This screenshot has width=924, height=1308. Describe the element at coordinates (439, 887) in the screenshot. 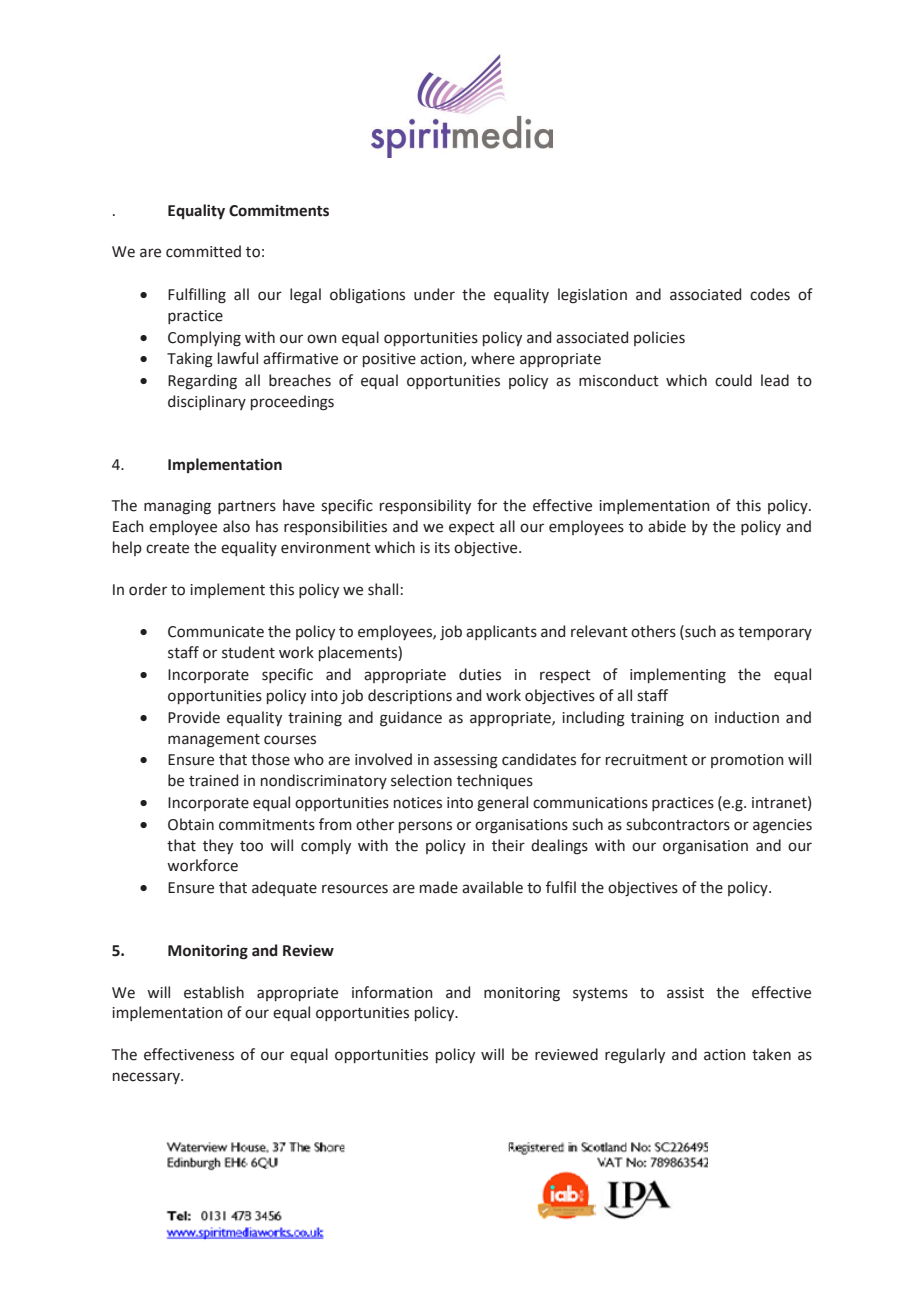

I see `made` at that location.
